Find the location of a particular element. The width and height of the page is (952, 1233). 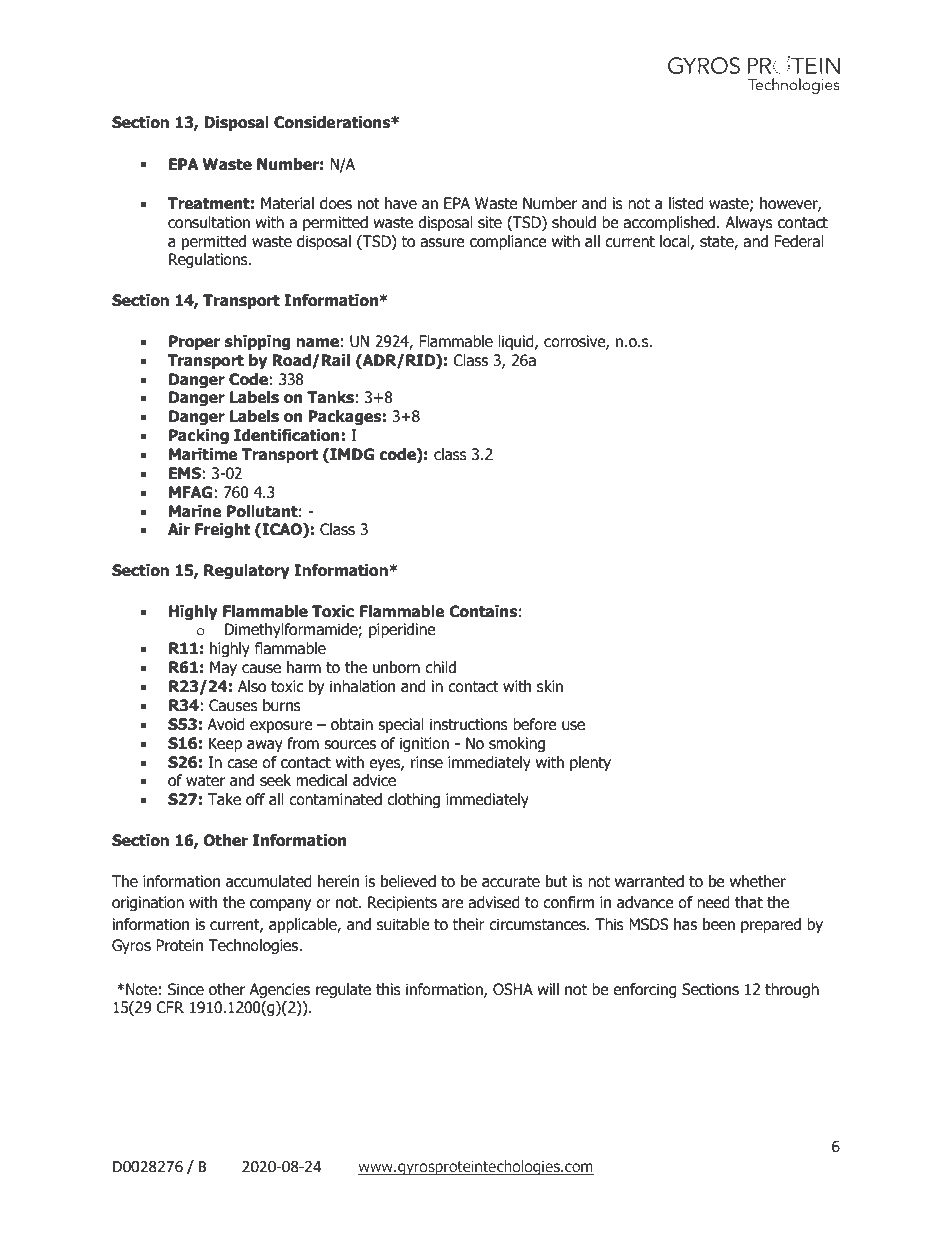

skin is located at coordinates (550, 686).
